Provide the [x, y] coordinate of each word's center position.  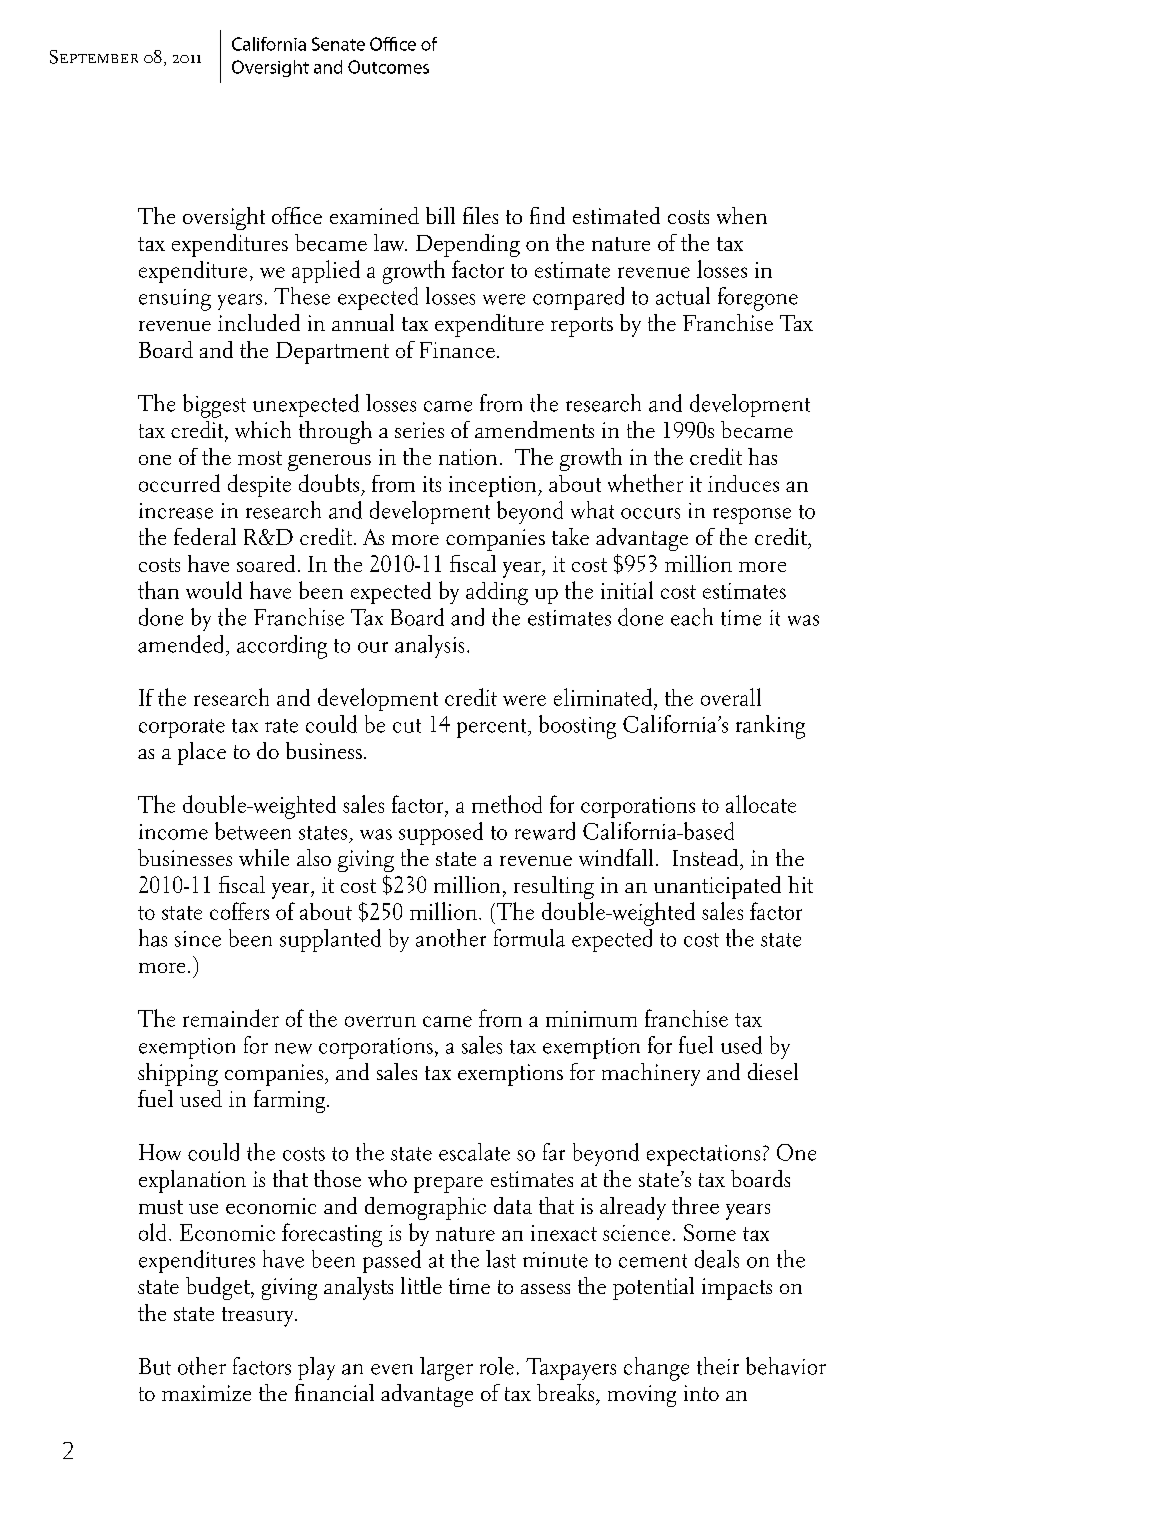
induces [743, 483]
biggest [214, 406]
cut [407, 726]
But [155, 1366]
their [718, 1366]
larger [446, 1369]
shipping [178, 1074]
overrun [380, 1021]
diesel [773, 1071]
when [742, 215]
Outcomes [388, 67]
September [94, 57]
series [419, 430]
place [202, 753]
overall [731, 697]
